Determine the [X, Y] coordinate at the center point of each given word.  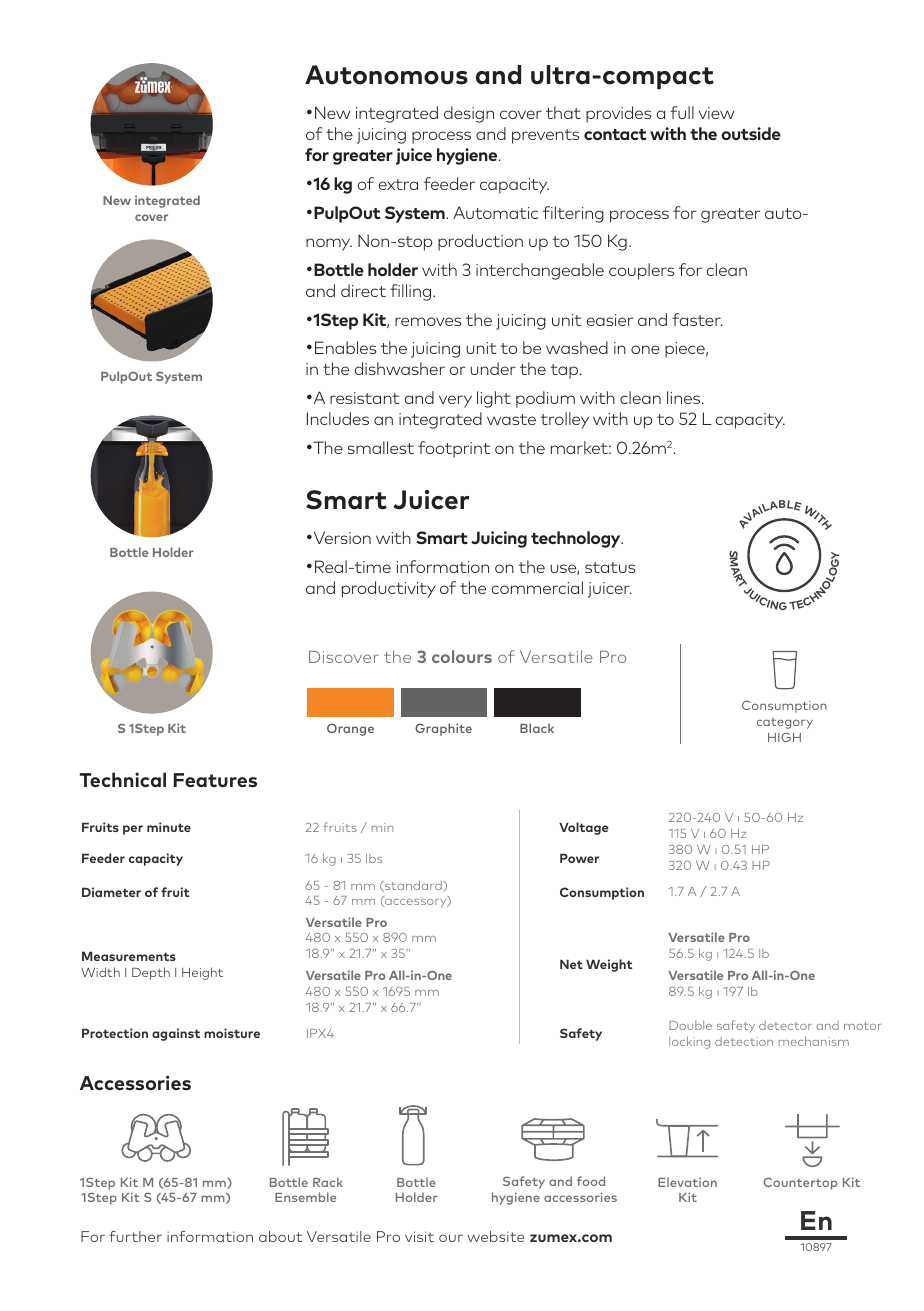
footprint [454, 449]
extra [398, 184]
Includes [338, 418]
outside [751, 133]
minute [169, 827]
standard [413, 886]
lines [685, 397]
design [469, 114]
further [135, 1236]
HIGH [784, 737]
